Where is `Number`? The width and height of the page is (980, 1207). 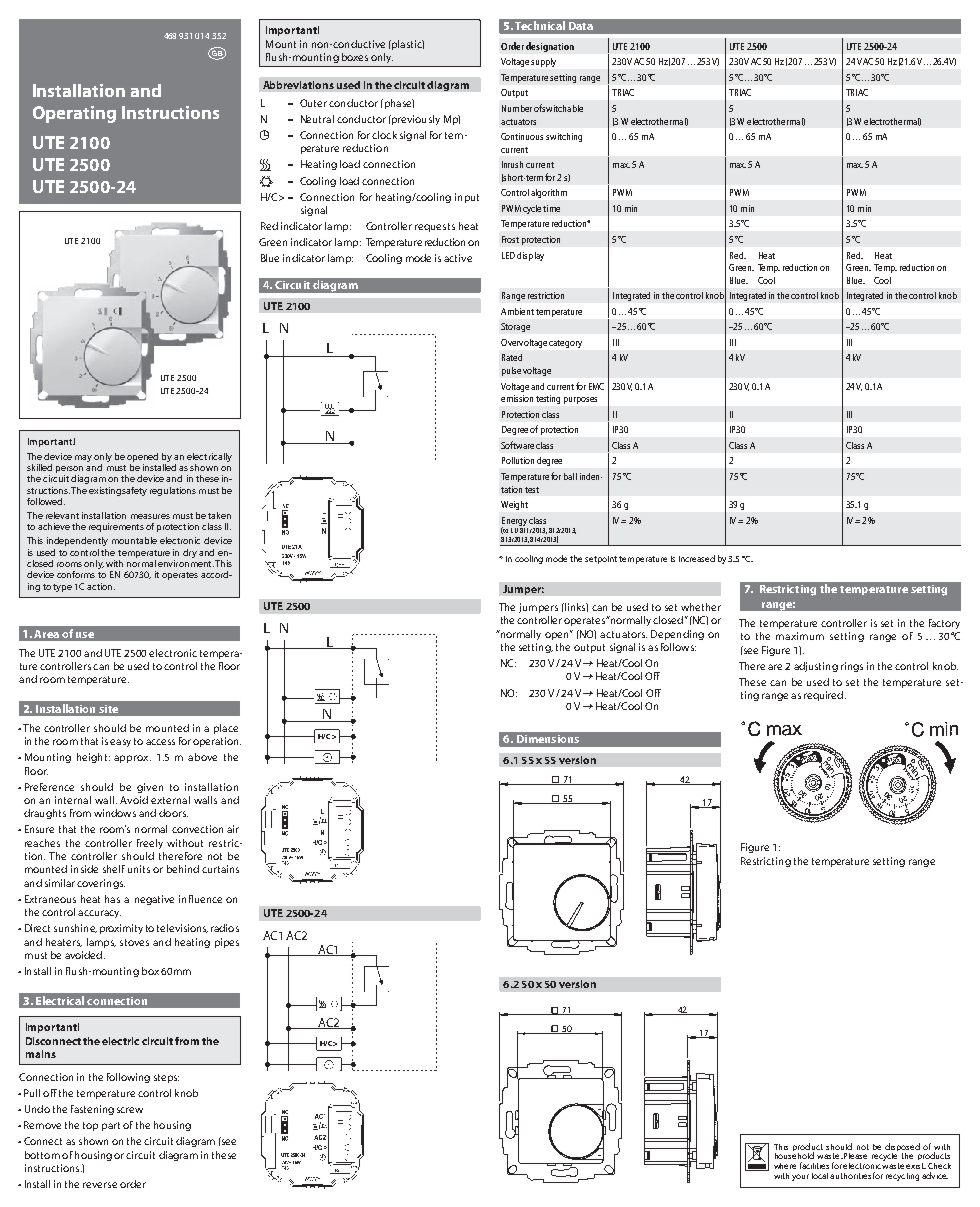 Number is located at coordinates (517, 108).
